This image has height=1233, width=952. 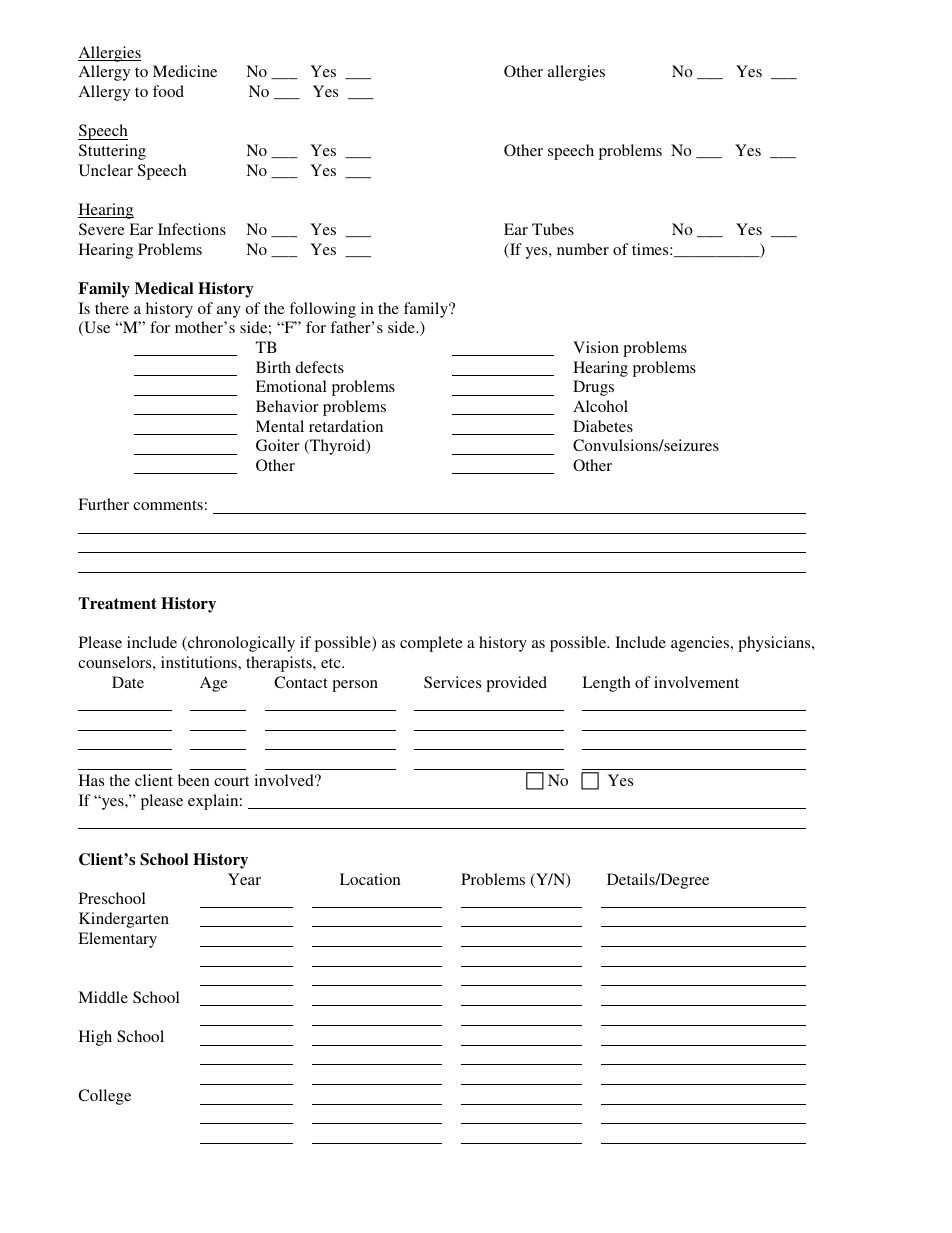 What do you see at coordinates (696, 682) in the image?
I see `involvement` at bounding box center [696, 682].
